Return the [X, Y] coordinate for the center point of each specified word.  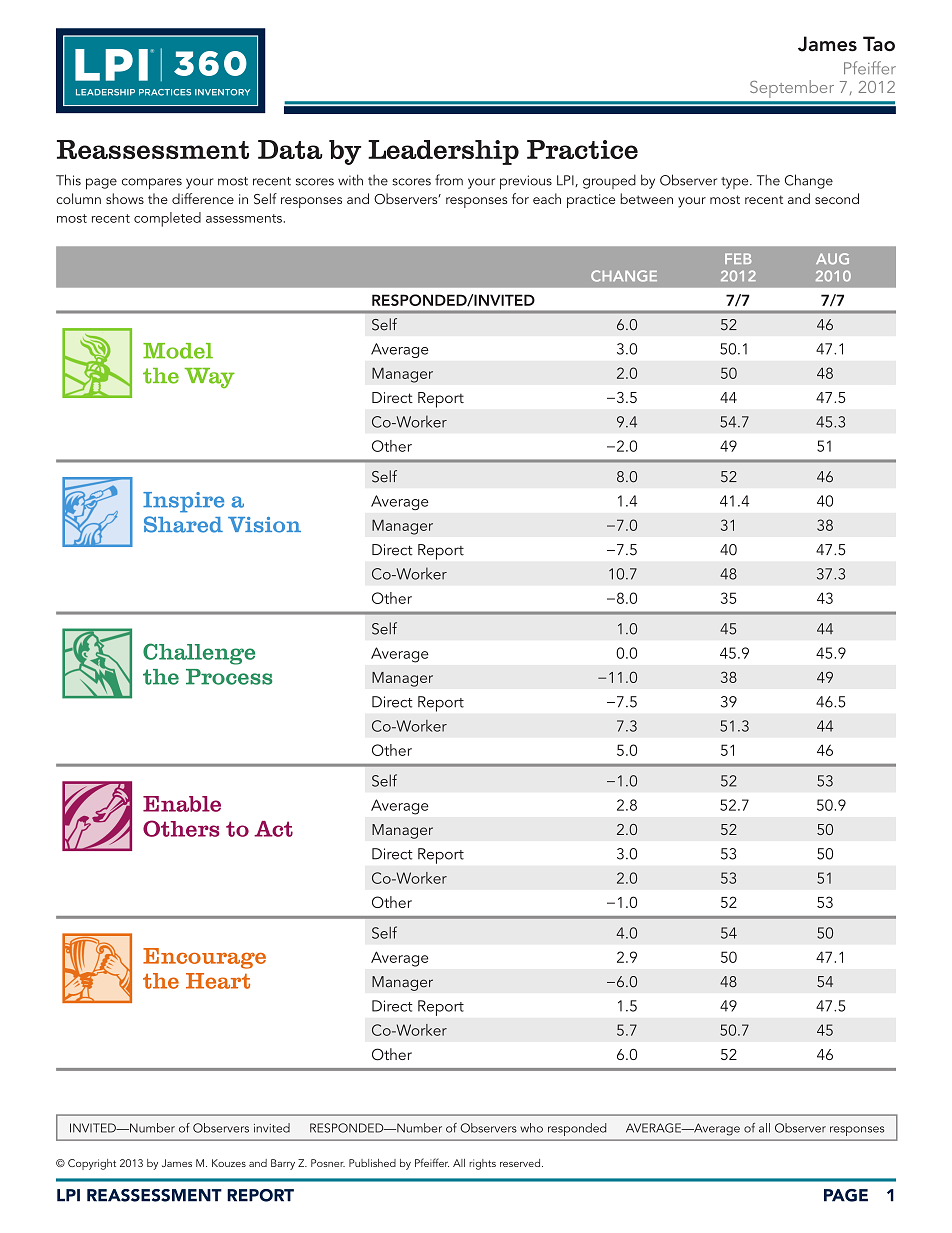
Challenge [199, 654]
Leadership [443, 152]
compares [152, 184]
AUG [832, 259]
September [792, 89]
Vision [264, 525]
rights [482, 1164]
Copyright [92, 1164]
